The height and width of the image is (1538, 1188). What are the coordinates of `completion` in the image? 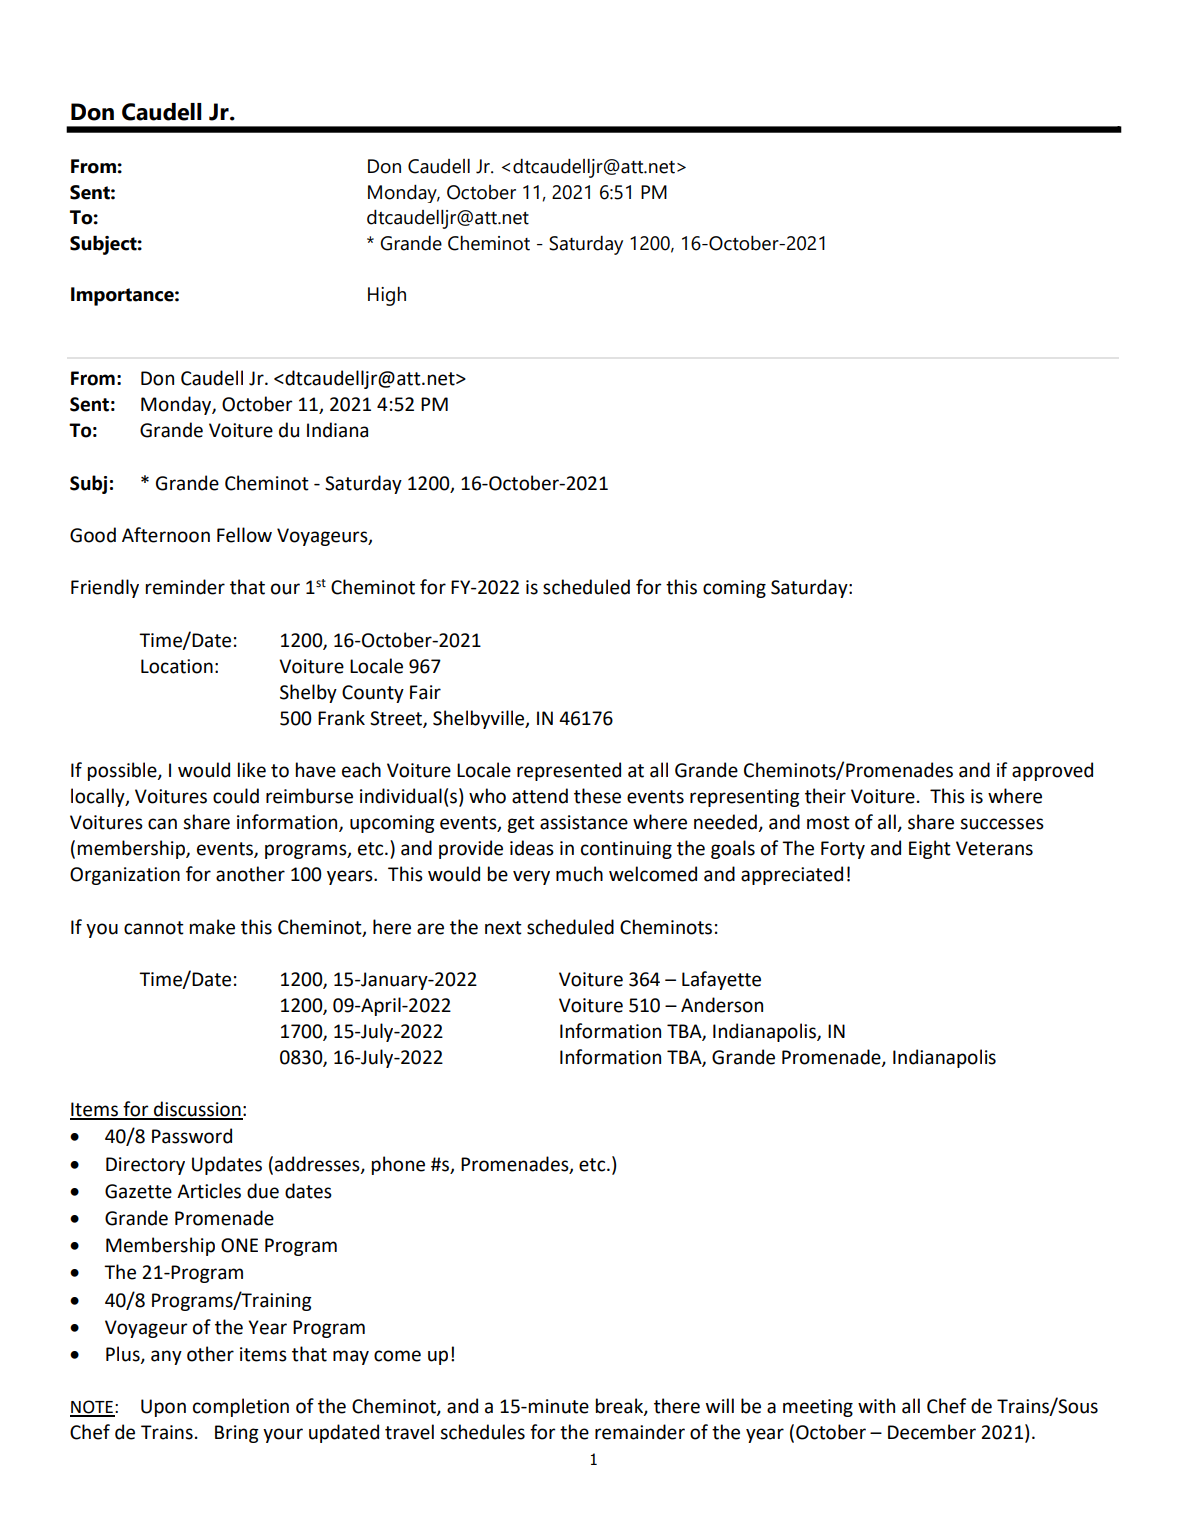 It's located at (241, 1407).
